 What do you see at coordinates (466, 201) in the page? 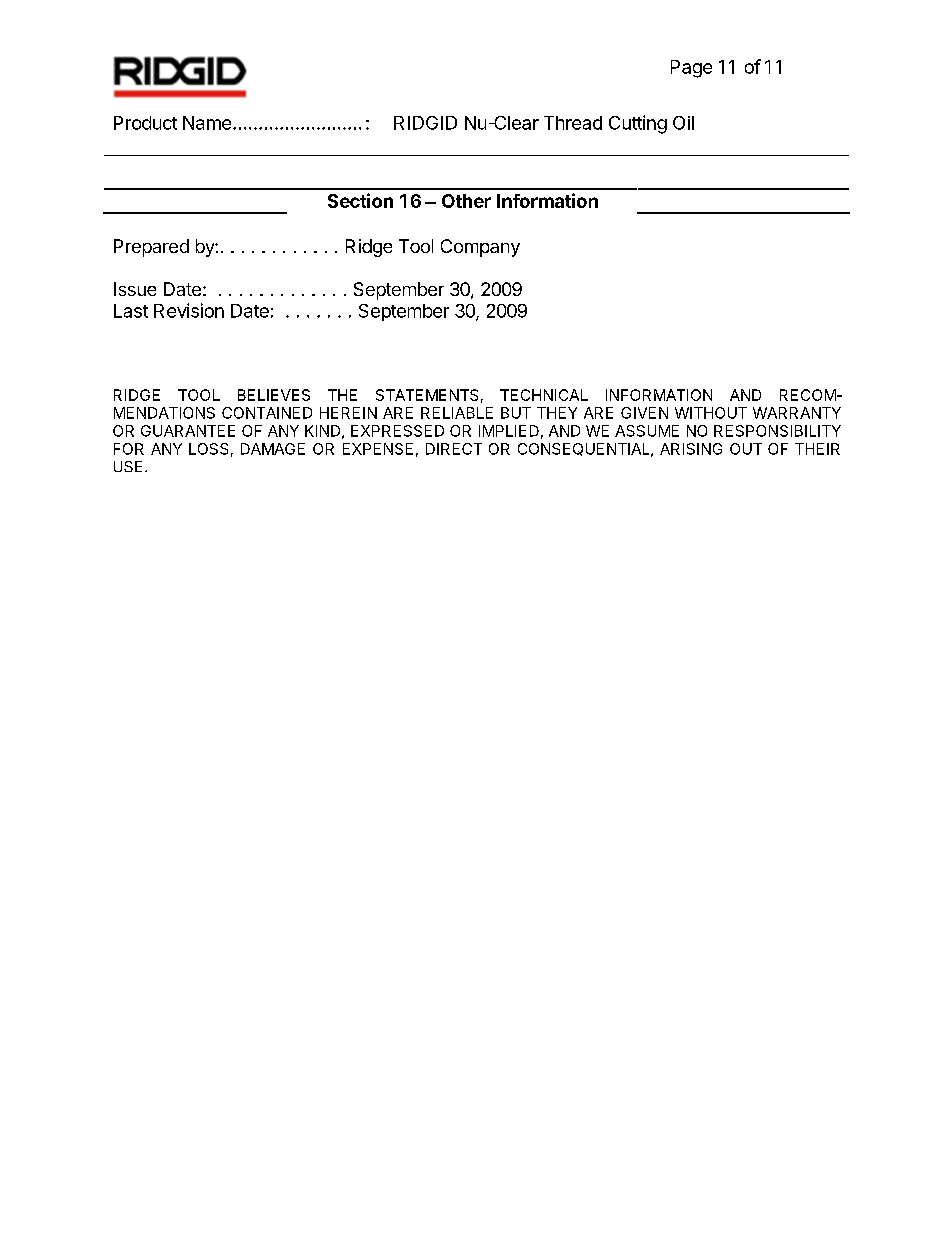
I see `Other` at bounding box center [466, 201].
